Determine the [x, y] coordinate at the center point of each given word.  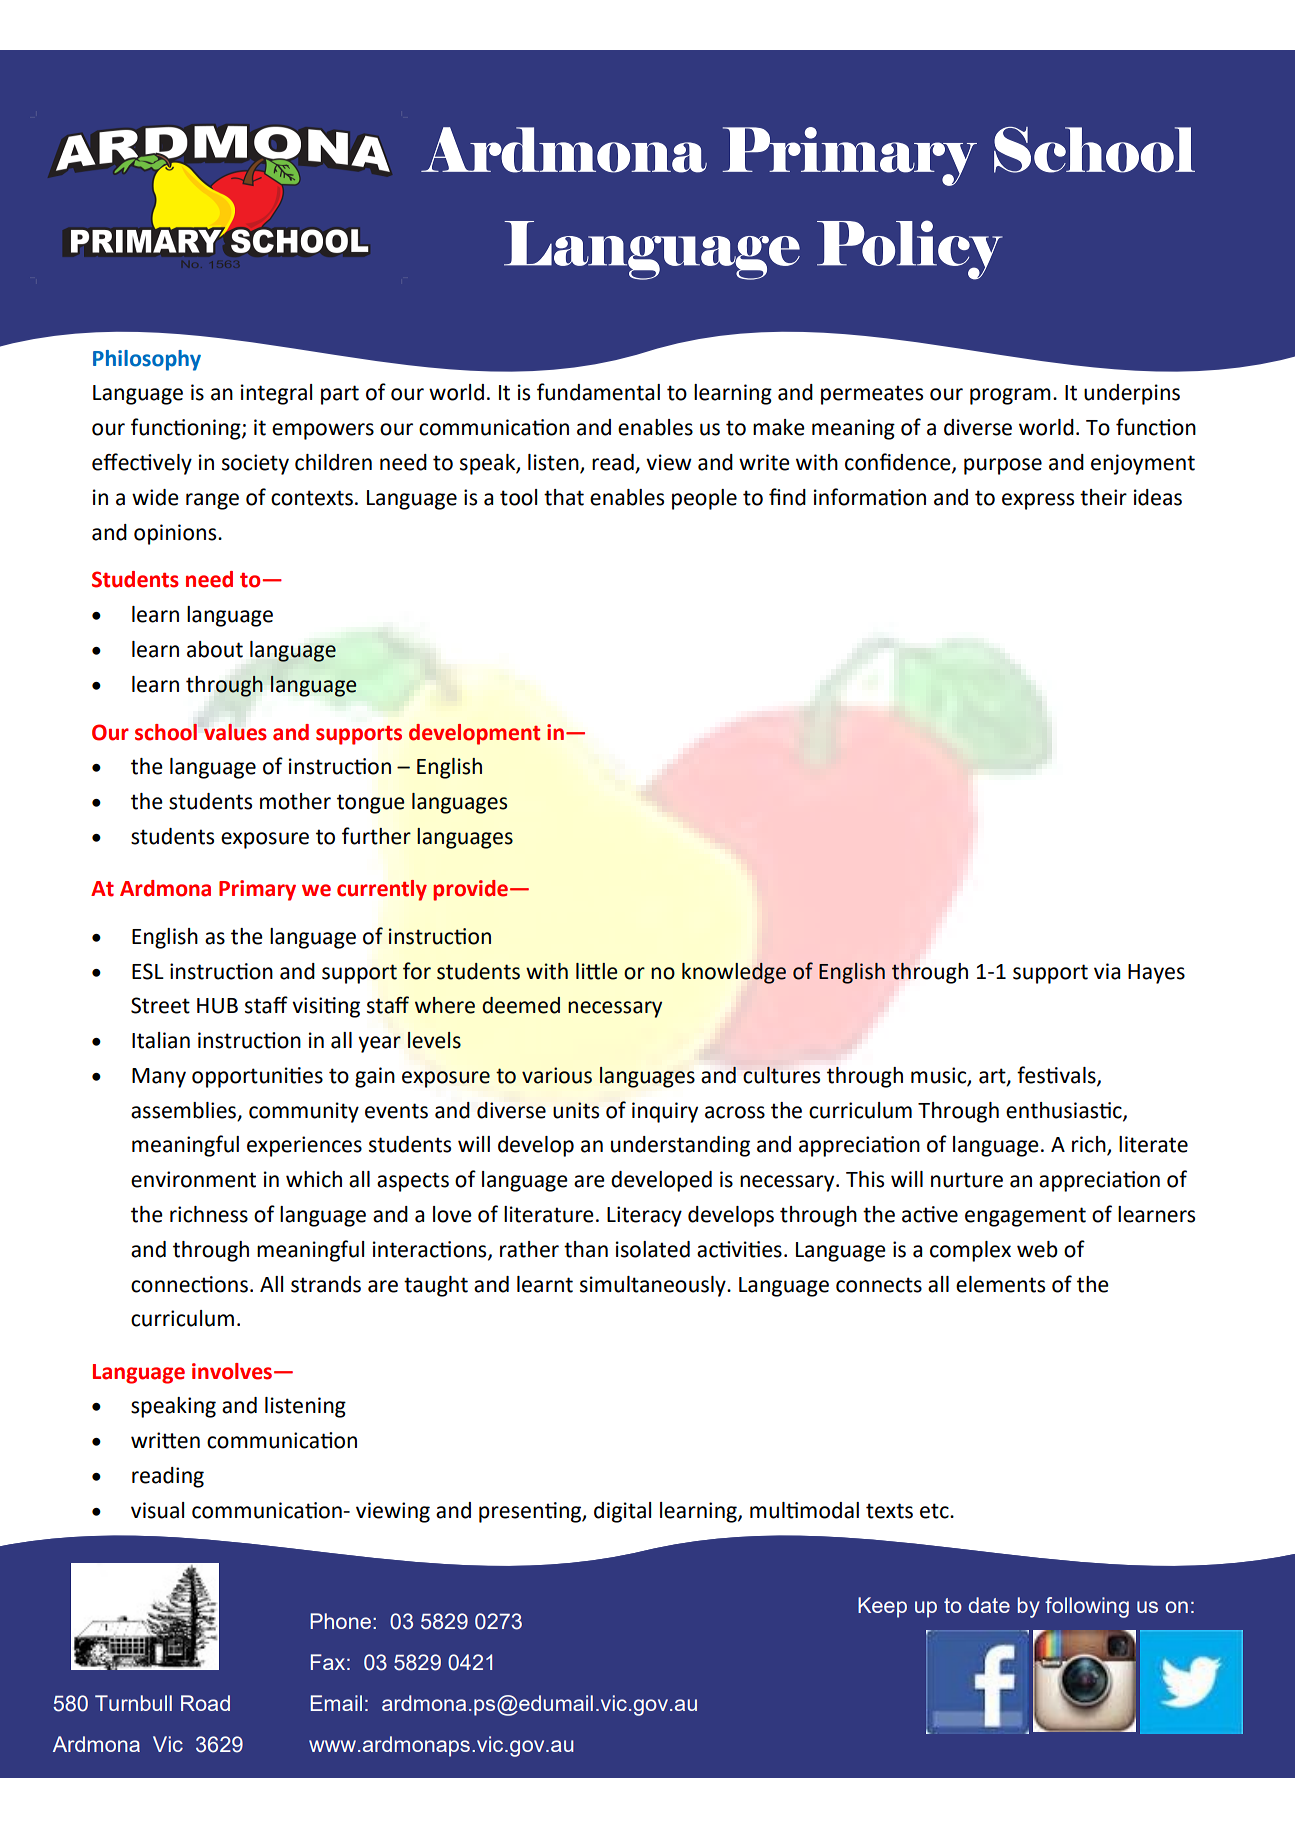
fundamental [598, 392]
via [1107, 971]
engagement [1025, 1217]
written [165, 1440]
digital [622, 1512]
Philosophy [147, 360]
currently [382, 890]
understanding [680, 1146]
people [704, 499]
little [597, 971]
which [314, 1179]
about [215, 649]
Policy [910, 250]
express [1038, 501]
